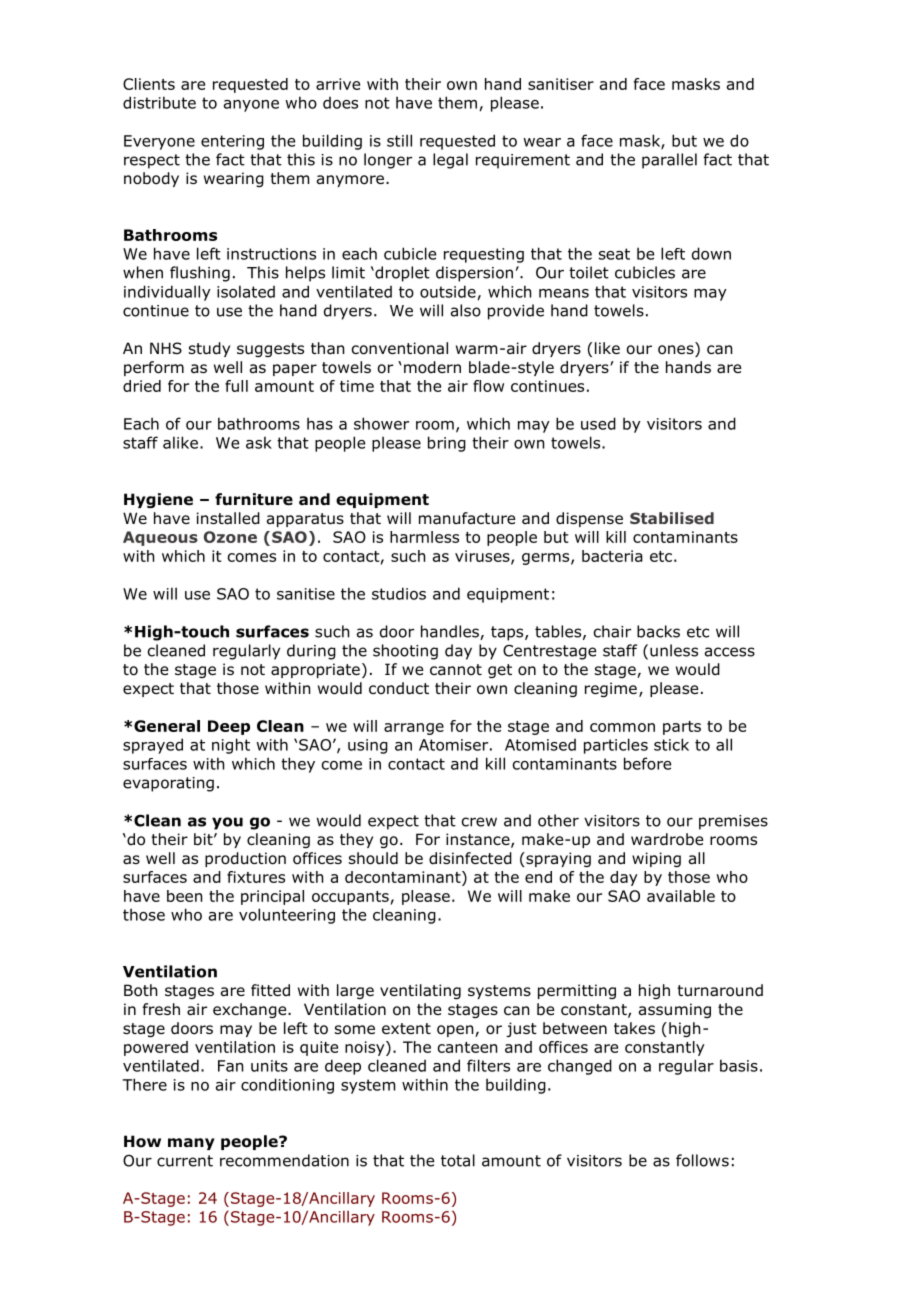 This page has height=1308, width=924. I want to click on still, so click(399, 140).
